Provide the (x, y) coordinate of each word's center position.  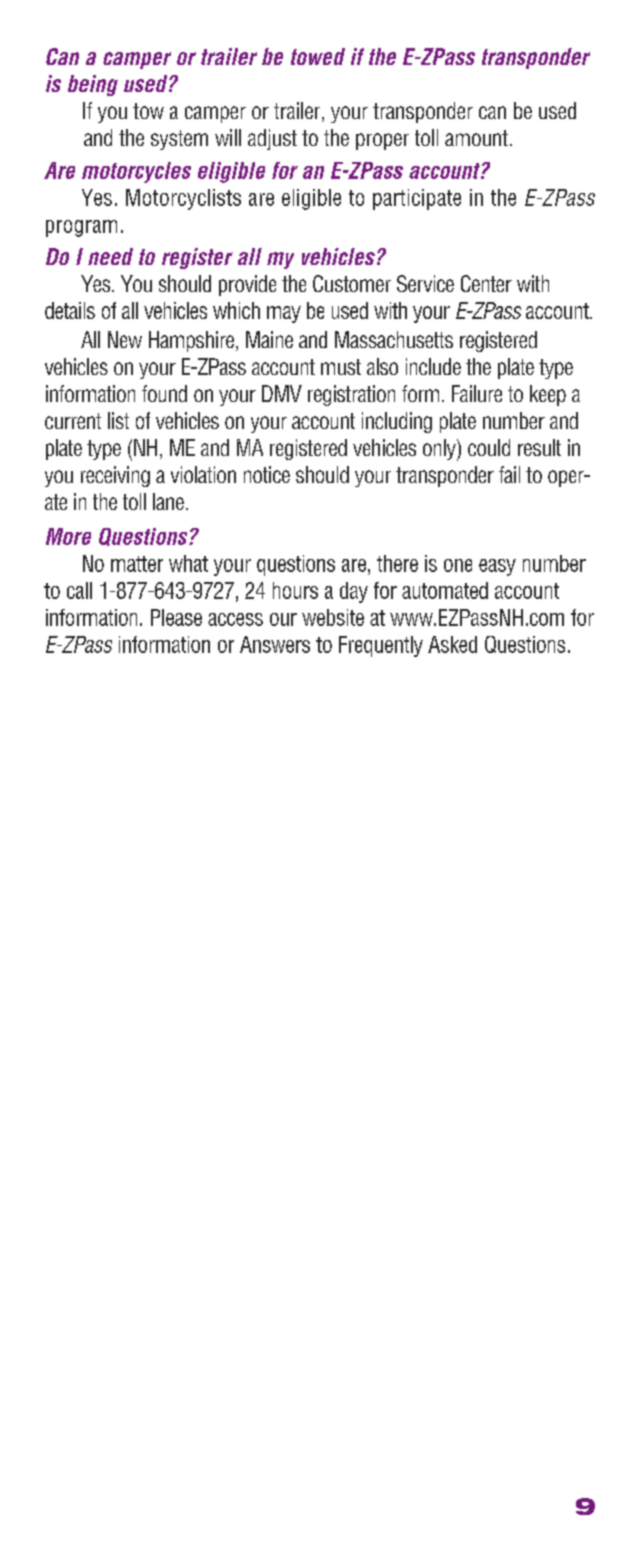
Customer (352, 283)
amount (476, 138)
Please (176, 617)
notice (267, 474)
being (93, 85)
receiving (115, 476)
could (489, 447)
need (110, 256)
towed (318, 56)
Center (486, 283)
